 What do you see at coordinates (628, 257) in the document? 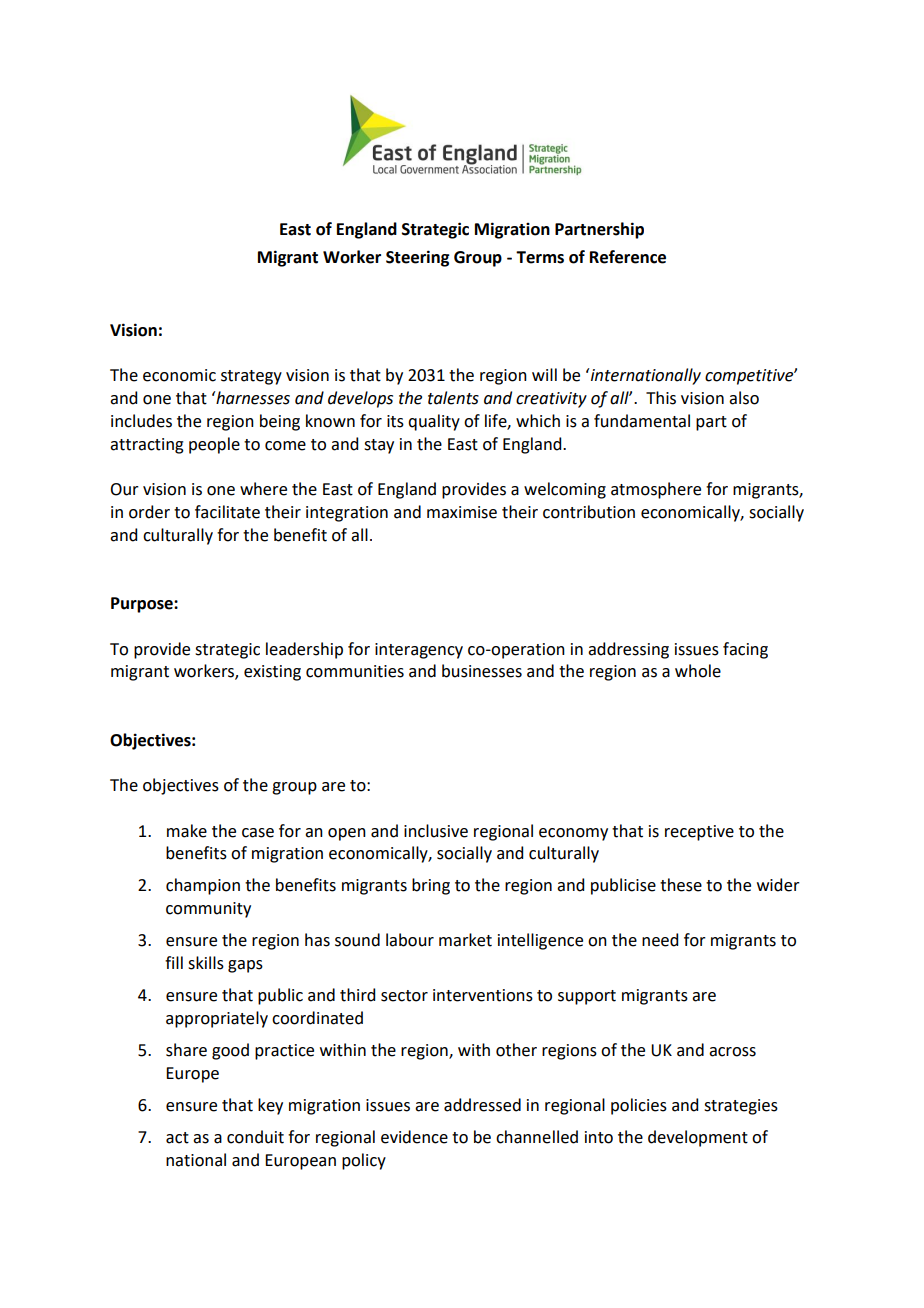
I see `Reference` at bounding box center [628, 257].
